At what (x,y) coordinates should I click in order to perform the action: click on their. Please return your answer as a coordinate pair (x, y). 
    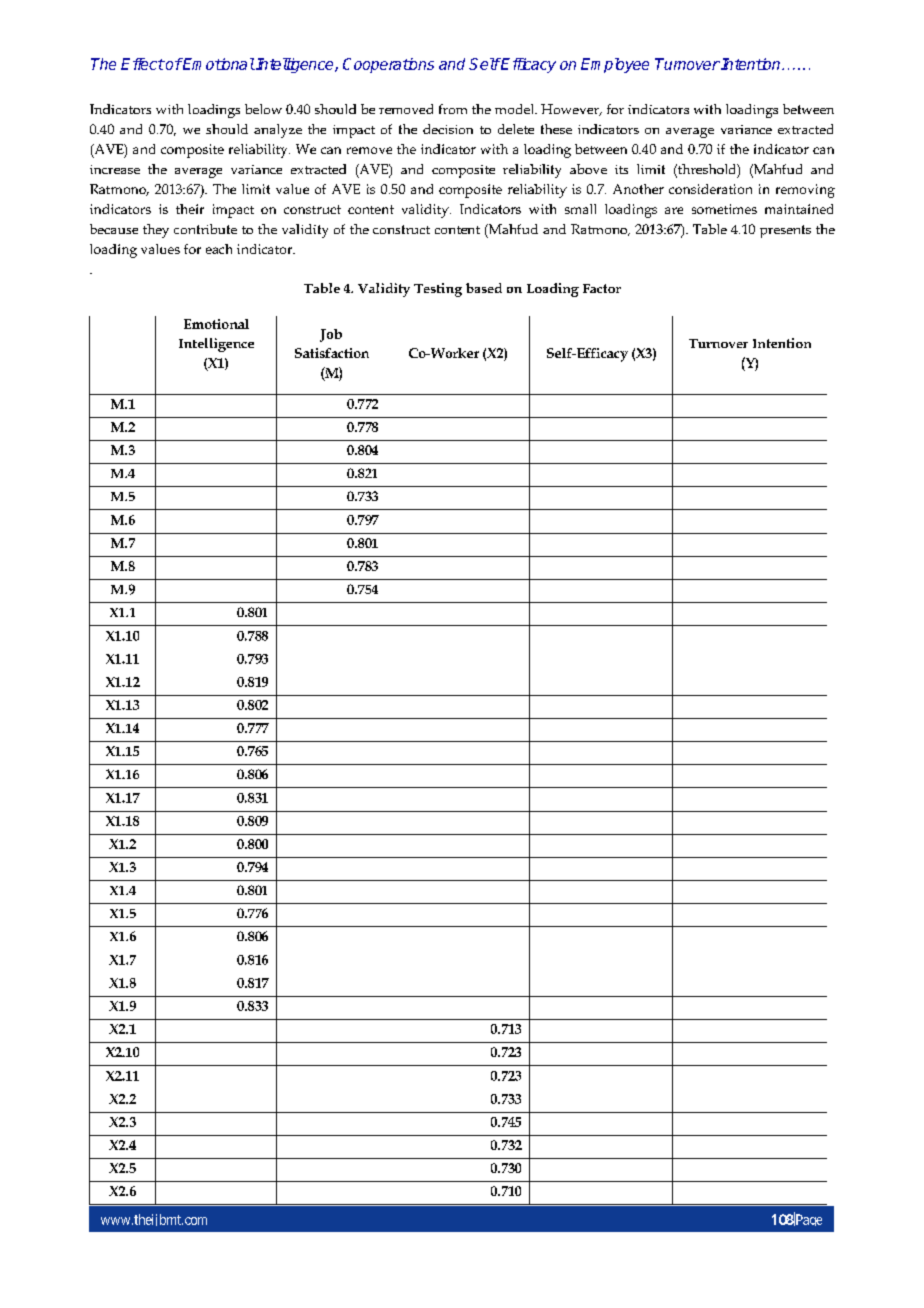
    Looking at the image, I should click on (190, 209).
